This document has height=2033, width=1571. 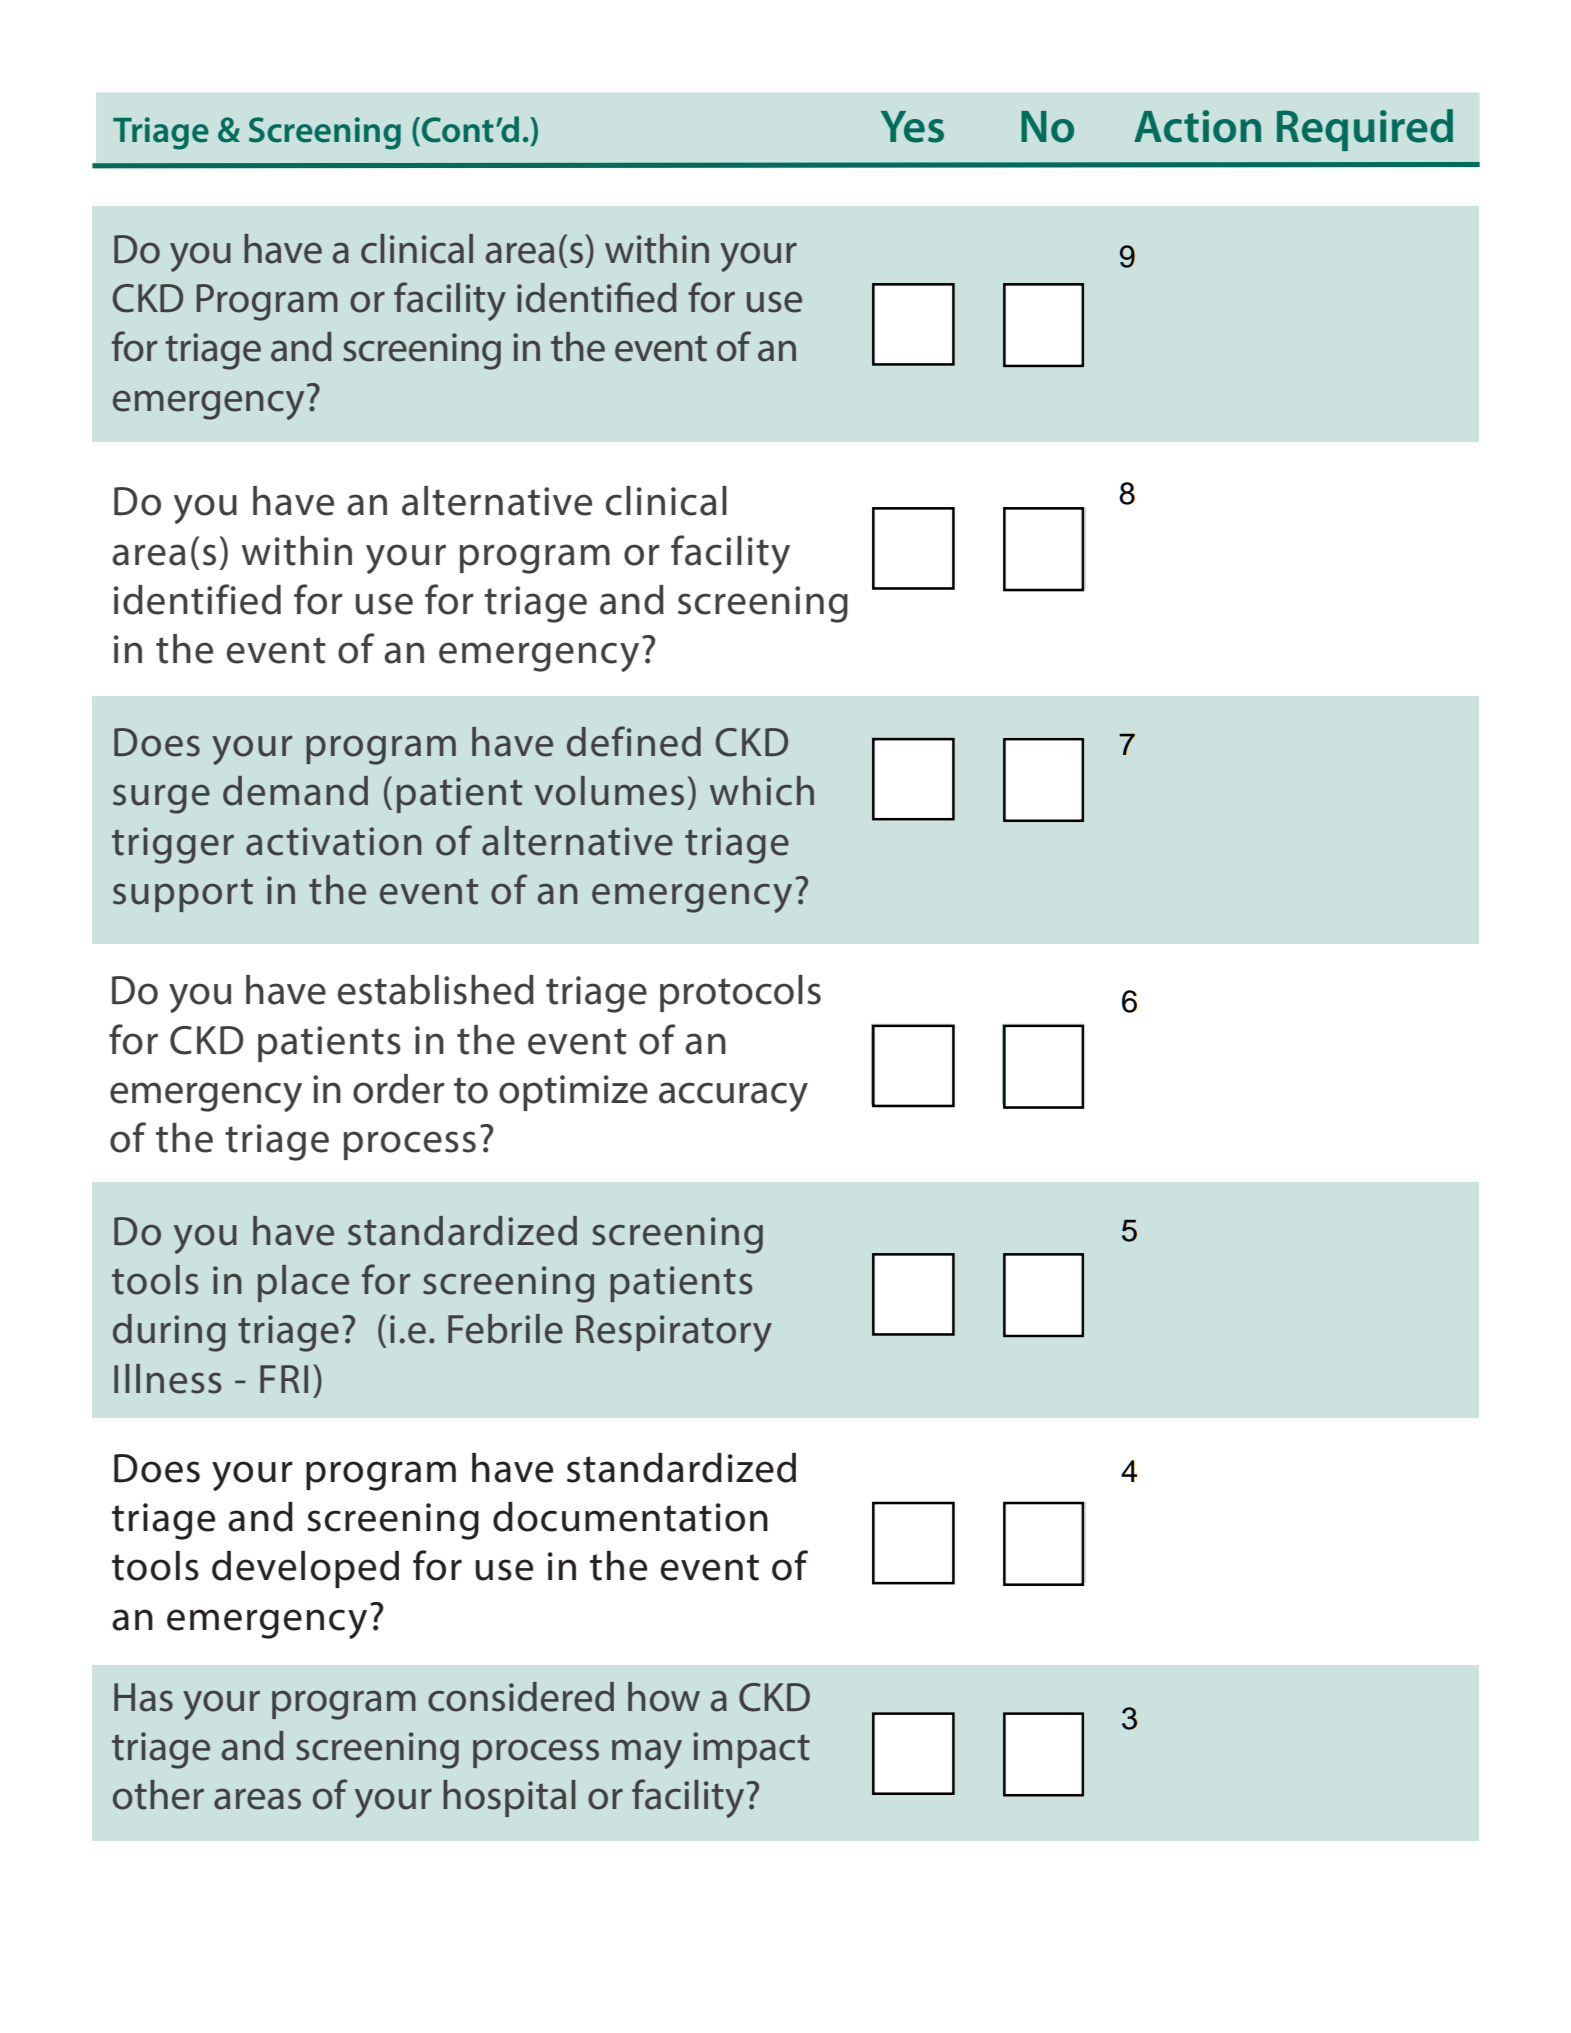 What do you see at coordinates (733, 1097) in the document?
I see `accuracy` at bounding box center [733, 1097].
